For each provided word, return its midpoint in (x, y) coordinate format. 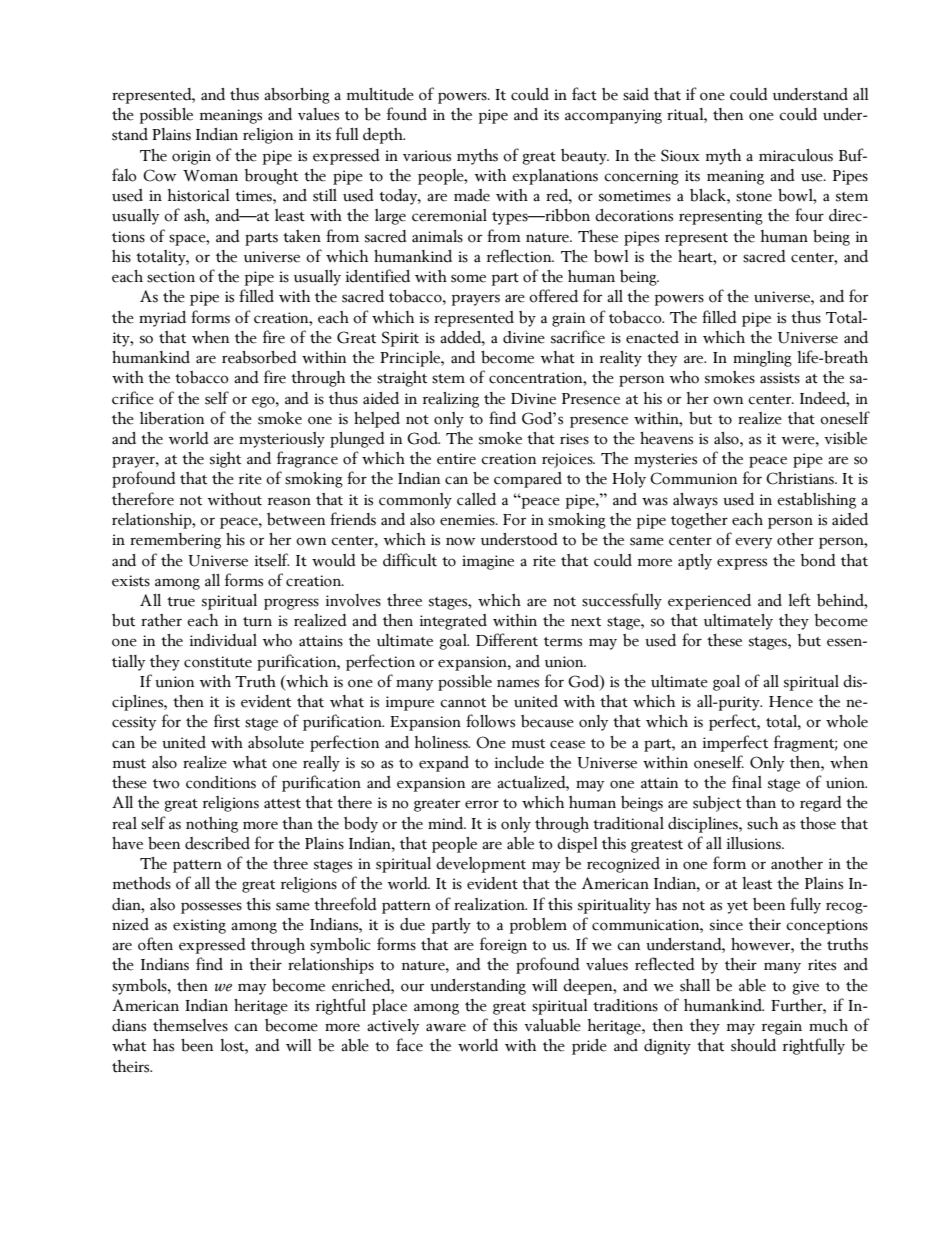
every (753, 543)
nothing (212, 825)
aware (446, 1027)
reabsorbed (259, 357)
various (427, 156)
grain (568, 319)
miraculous (796, 155)
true (181, 602)
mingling (762, 359)
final (747, 782)
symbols (140, 987)
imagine (488, 562)
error (482, 804)
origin (191, 157)
